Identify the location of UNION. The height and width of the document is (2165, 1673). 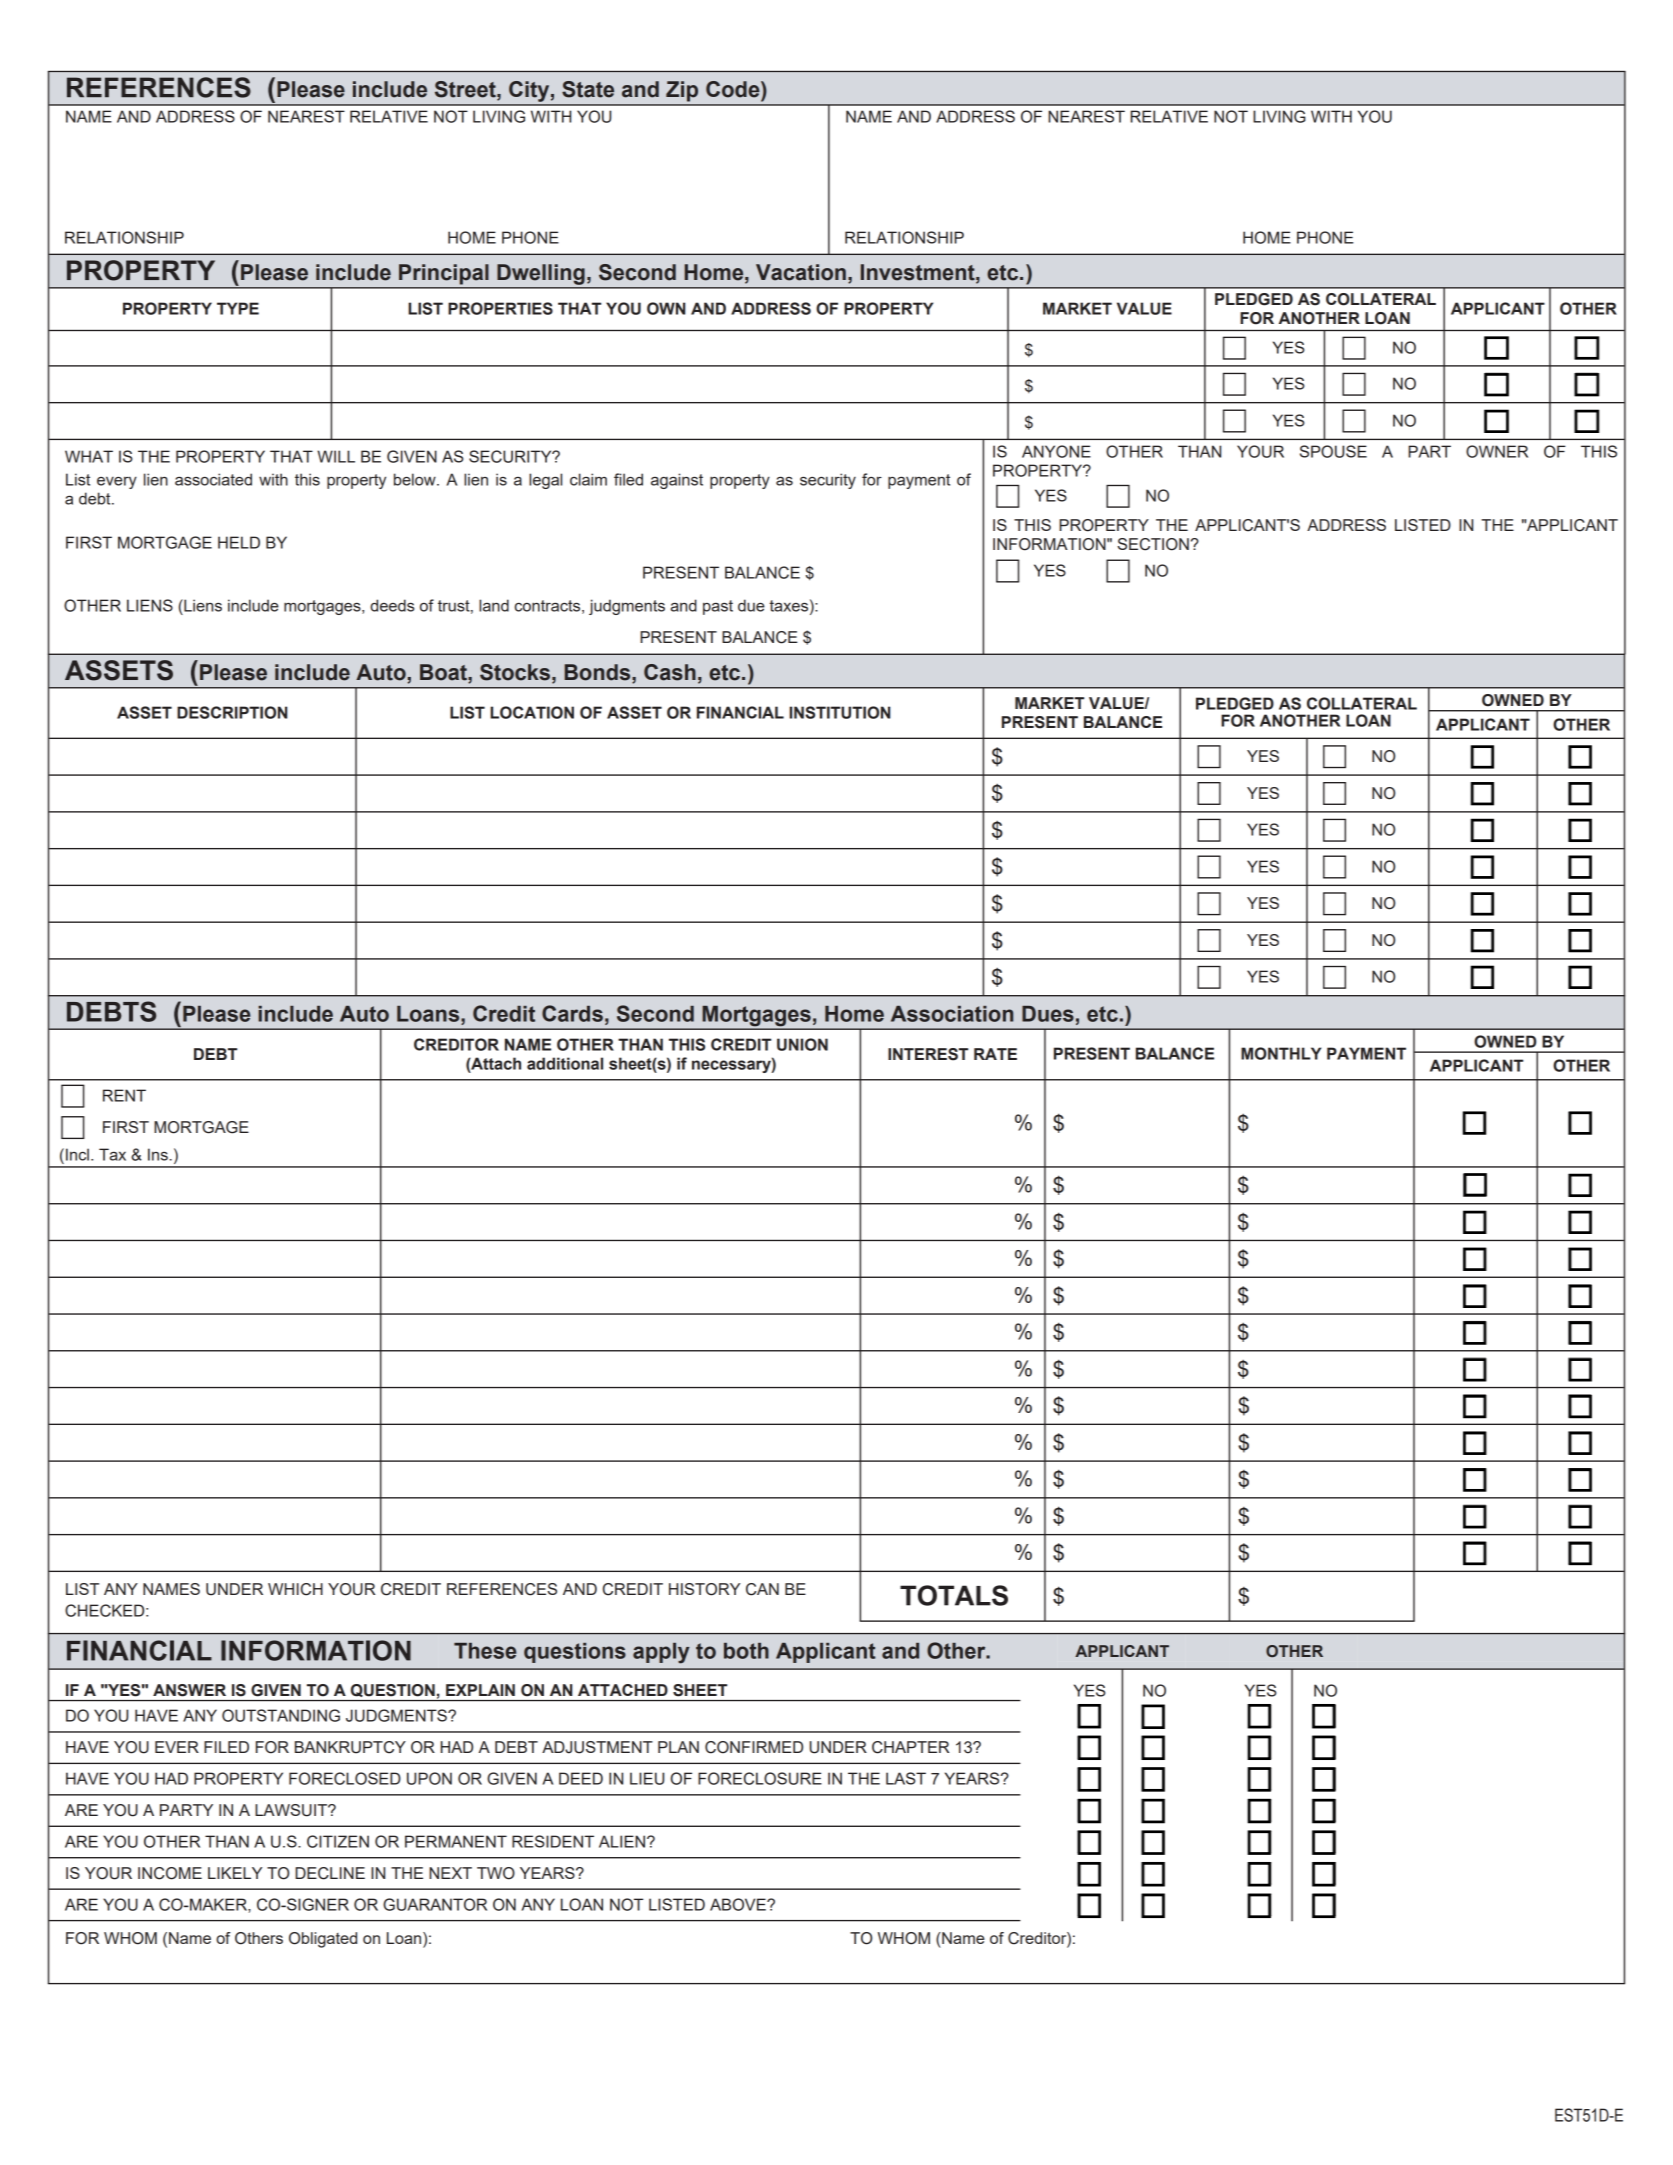
(802, 1044).
